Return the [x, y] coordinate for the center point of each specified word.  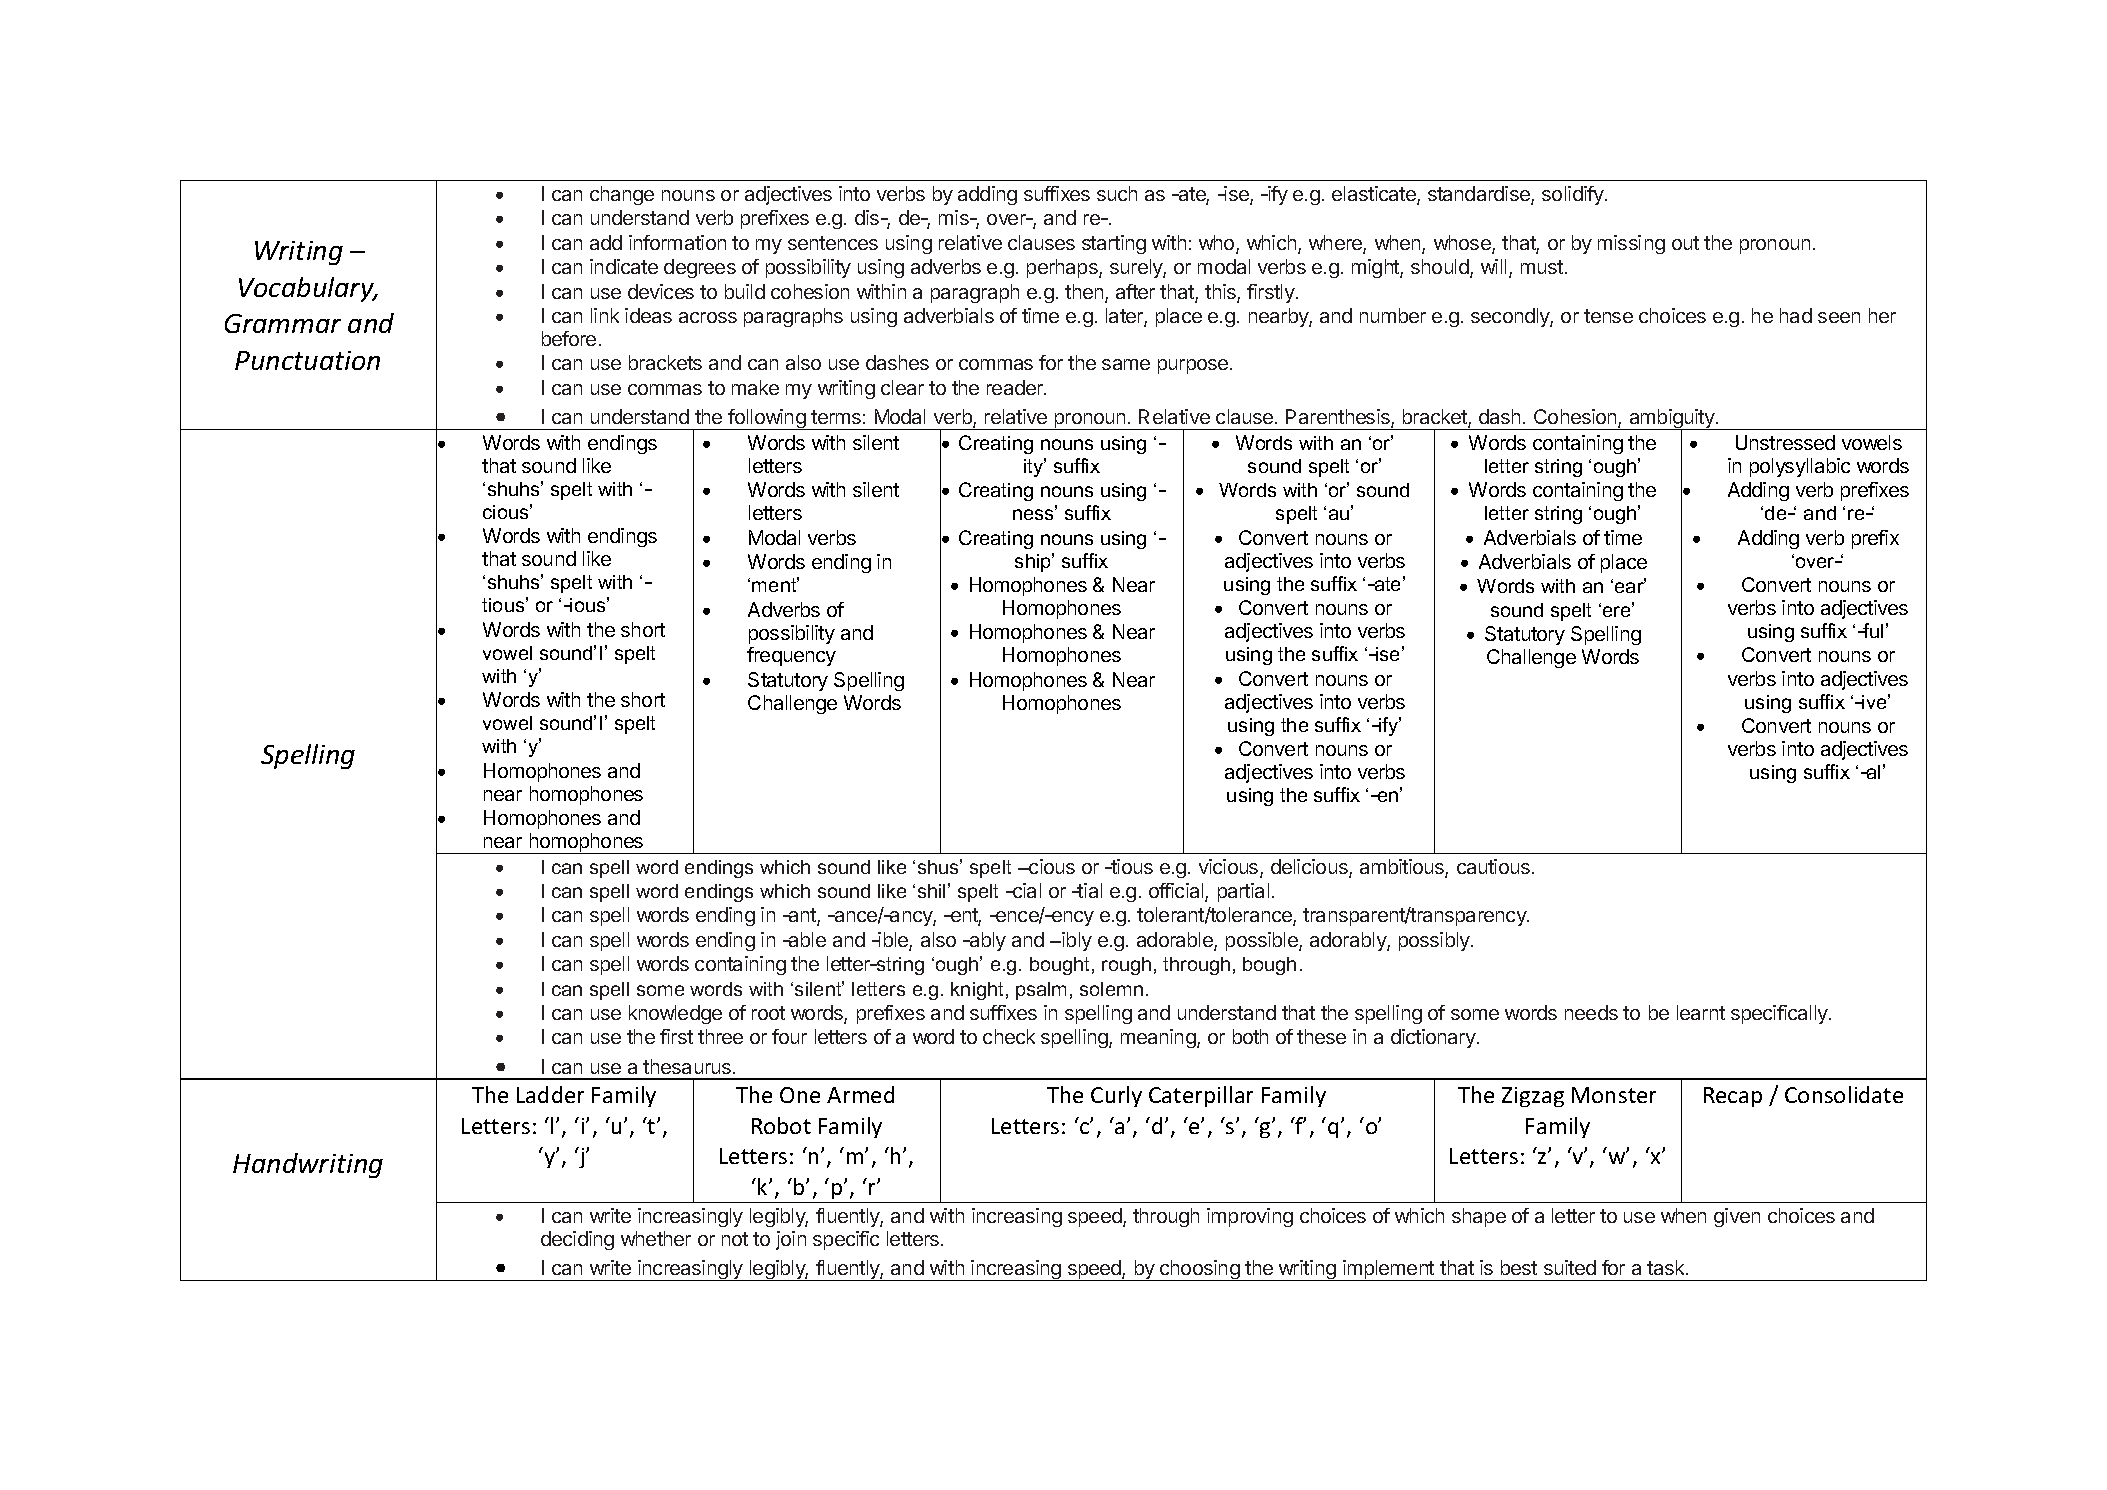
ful [1872, 630]
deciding [577, 1240]
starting [1114, 244]
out [1685, 243]
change [622, 195]
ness [1034, 514]
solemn [1111, 989]
